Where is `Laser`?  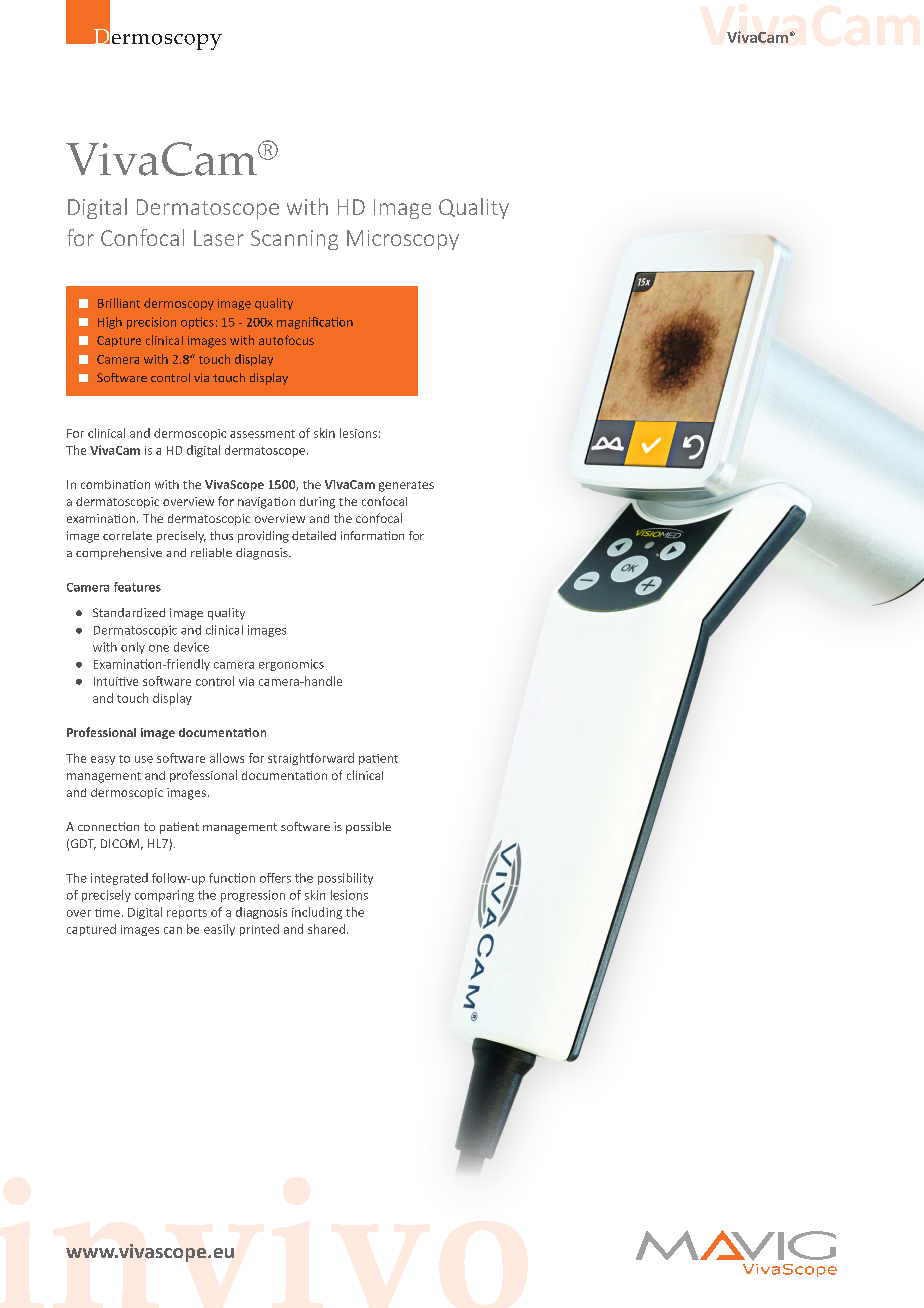
Laser is located at coordinates (219, 238).
